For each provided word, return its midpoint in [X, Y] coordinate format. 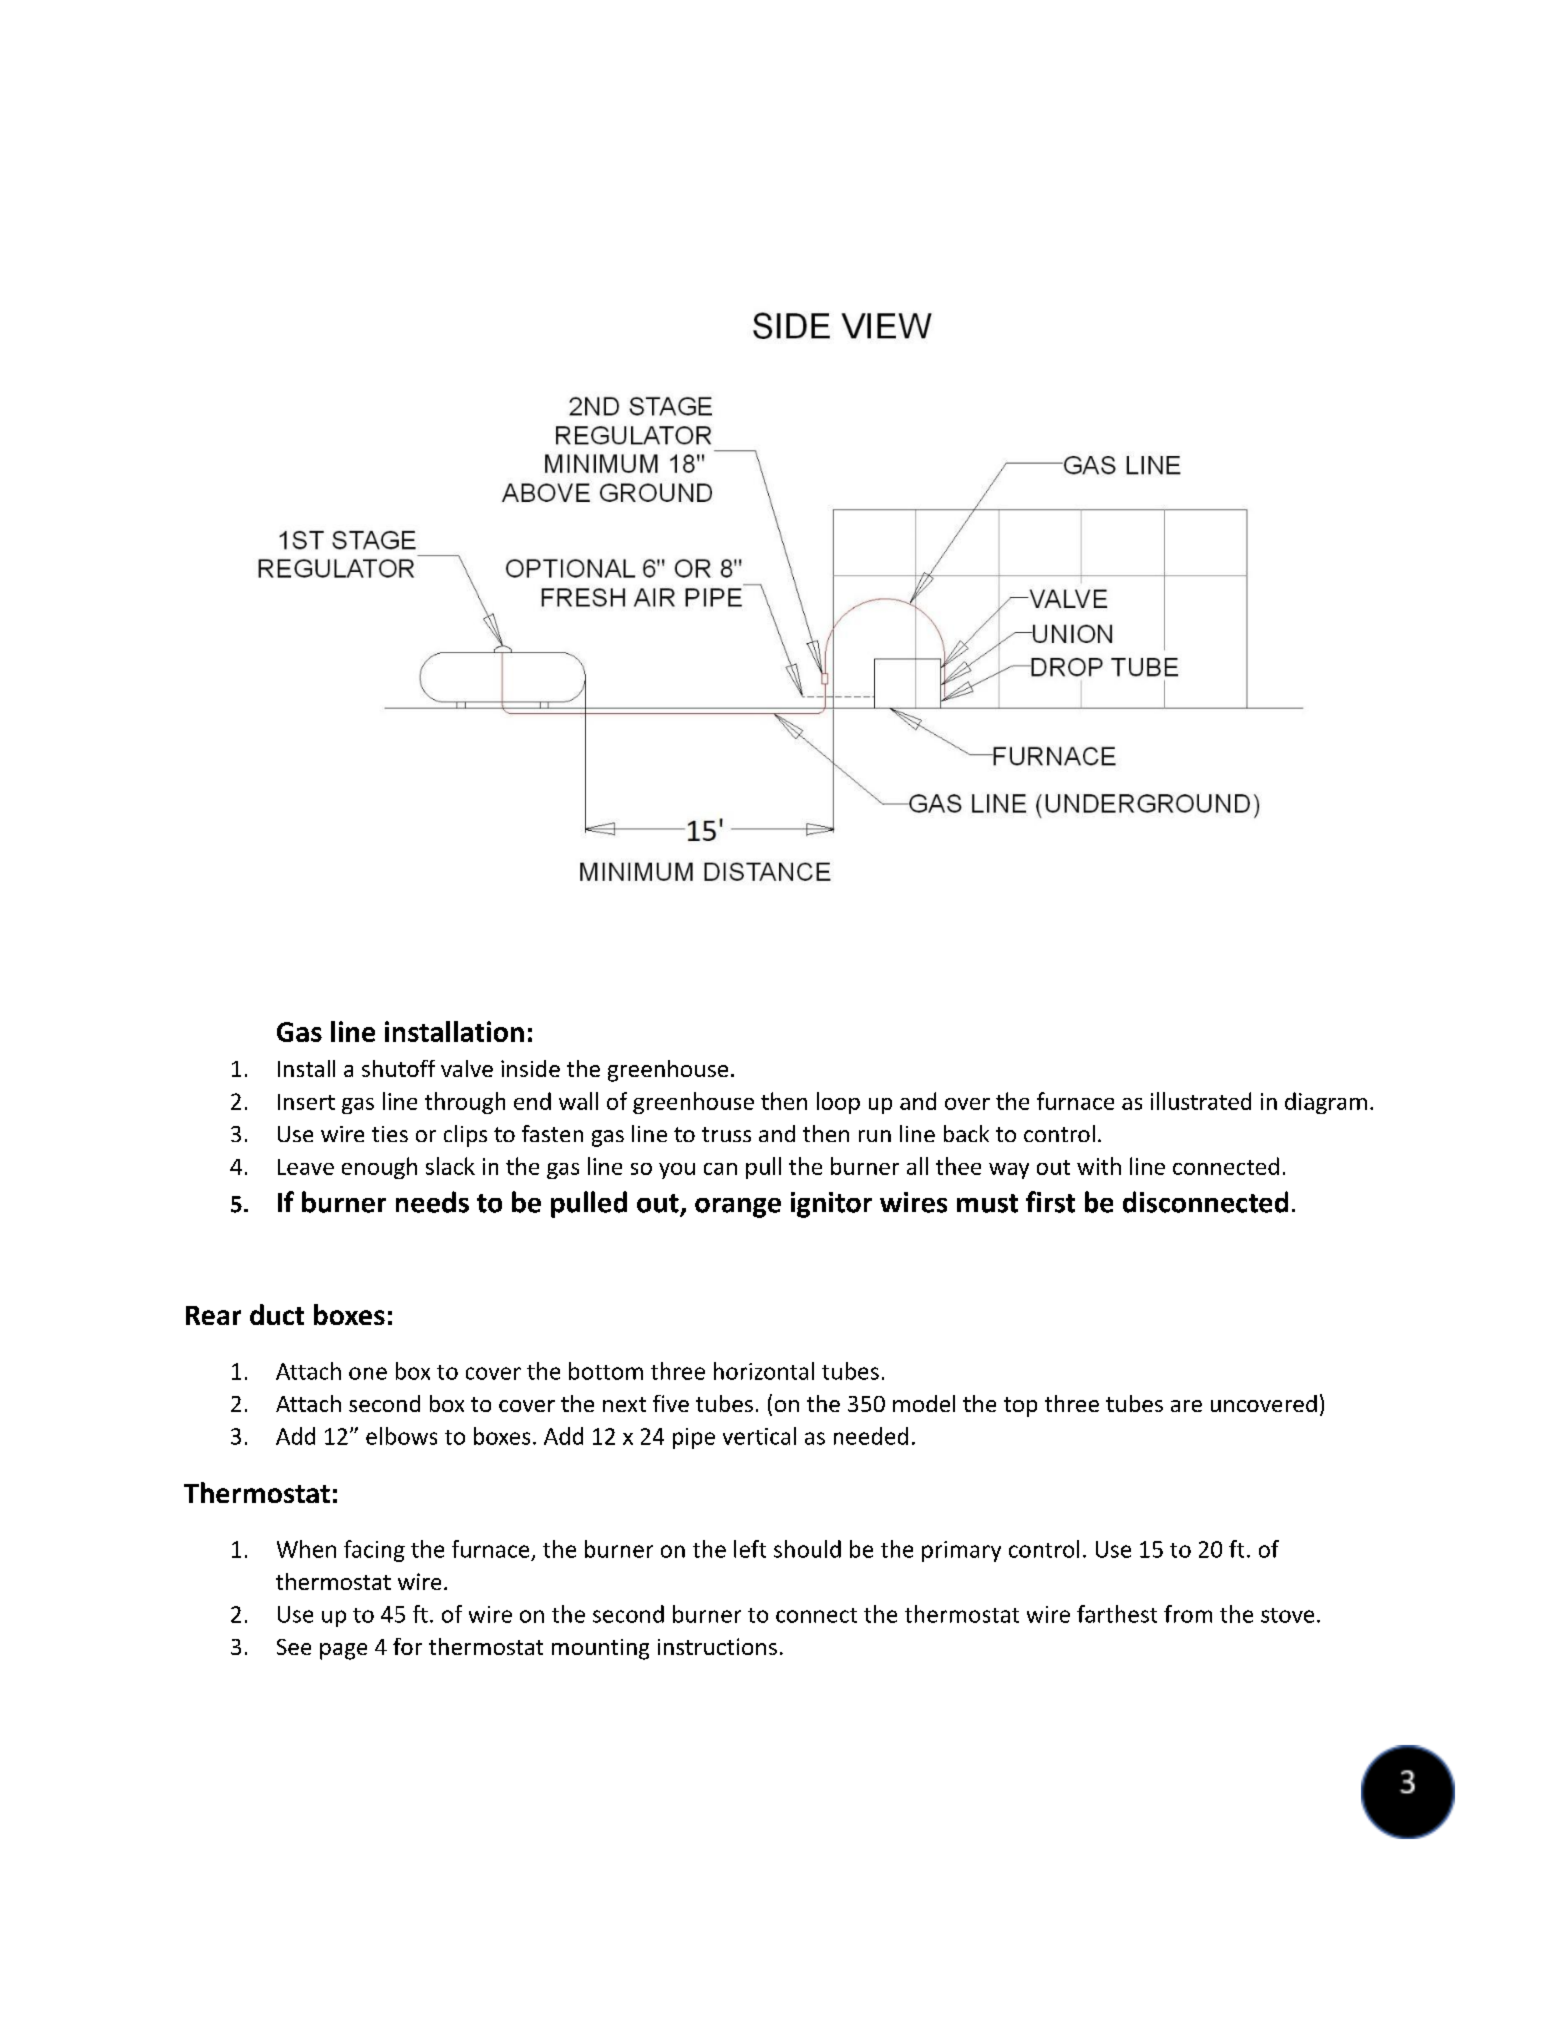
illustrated [1201, 1101]
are [1186, 1406]
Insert [306, 1102]
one [368, 1373]
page [343, 1651]
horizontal [764, 1371]
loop [838, 1103]
